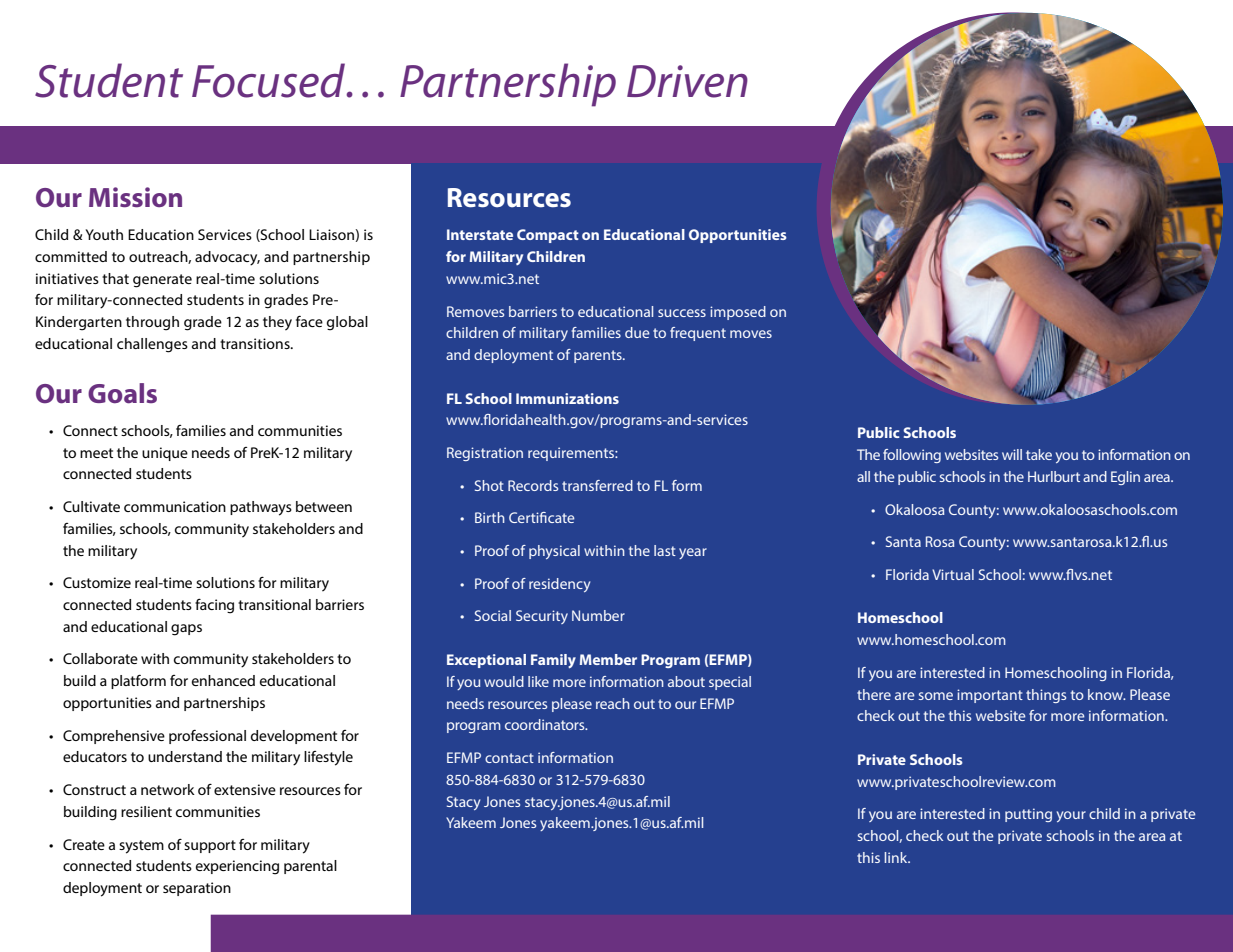 This screenshot has width=1233, height=952. Describe the element at coordinates (237, 867) in the screenshot. I see `experiencing` at that location.
